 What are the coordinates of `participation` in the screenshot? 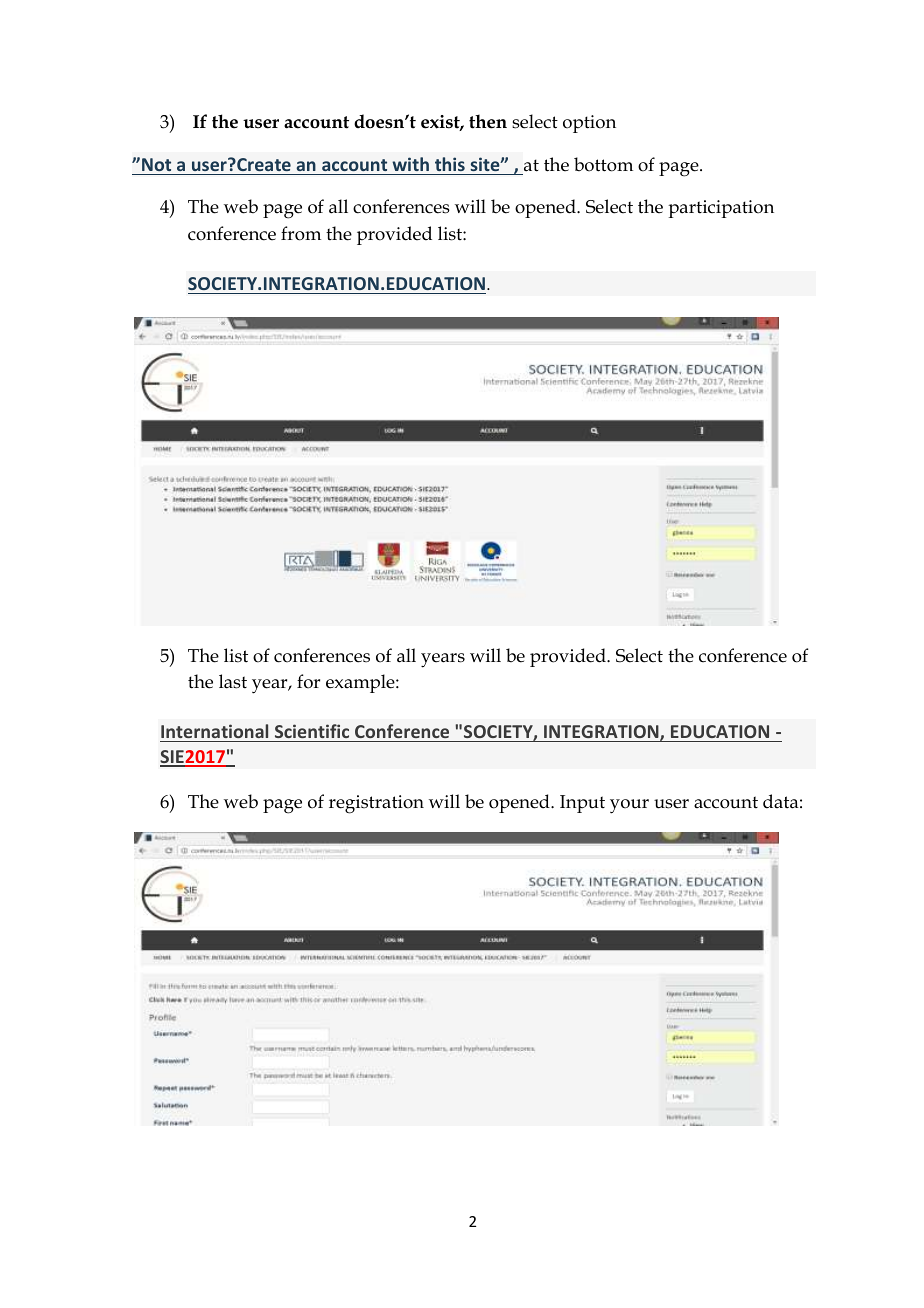 It's located at (721, 209).
